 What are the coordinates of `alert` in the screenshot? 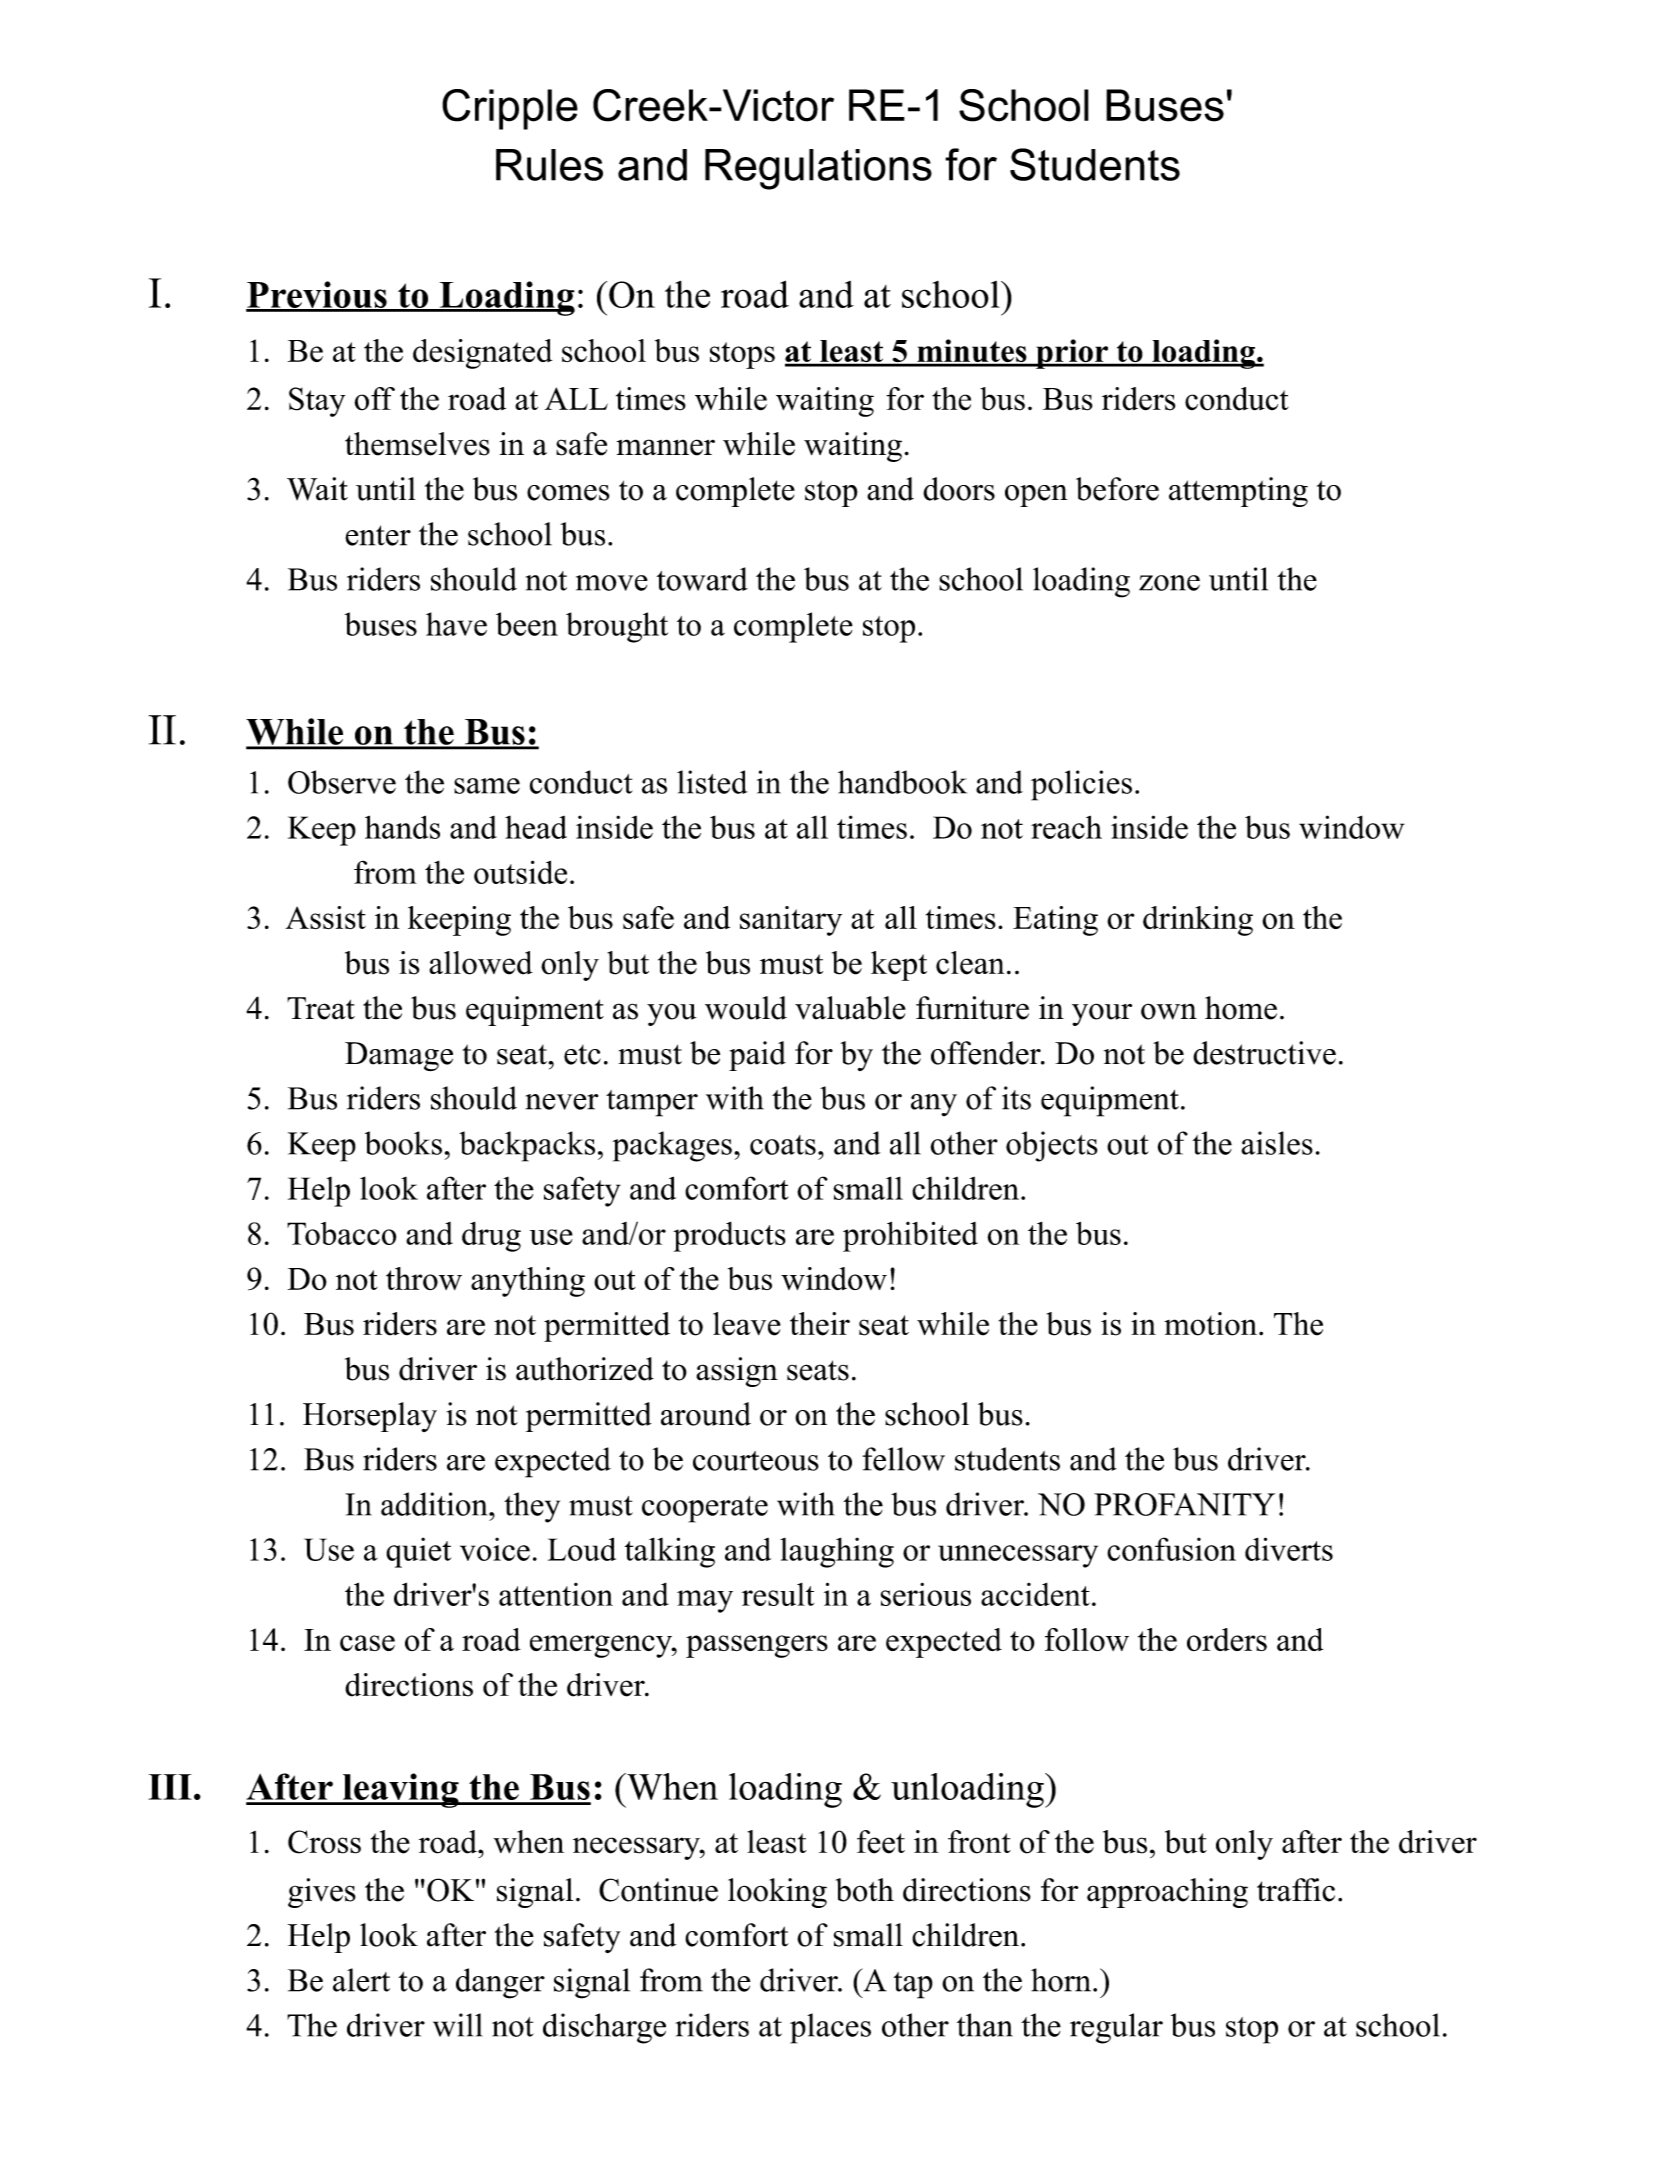 It's located at (361, 1980).
